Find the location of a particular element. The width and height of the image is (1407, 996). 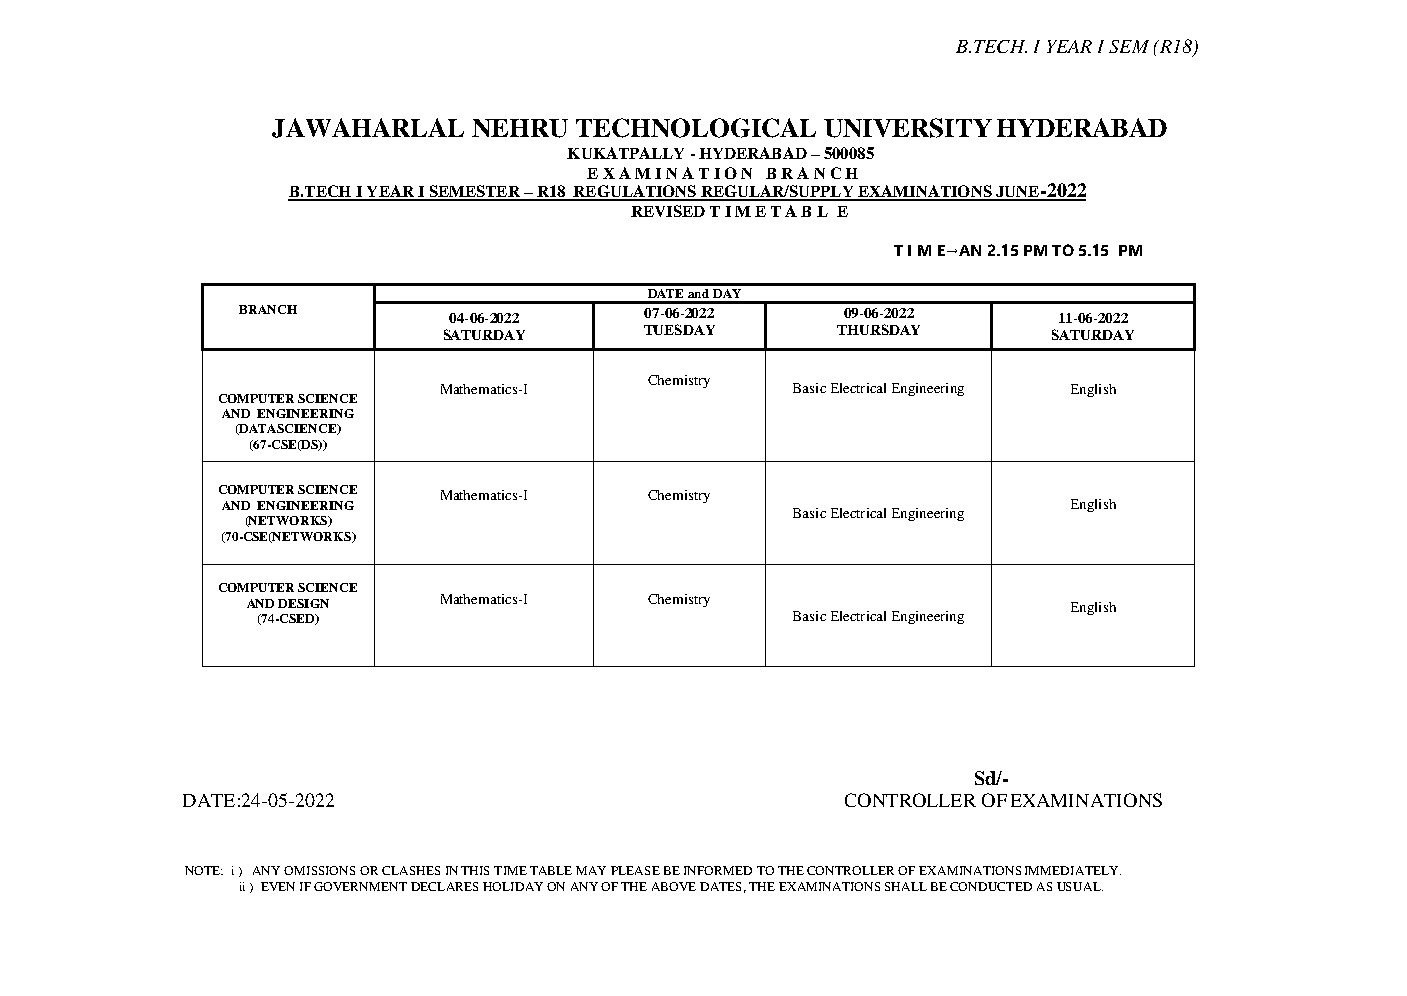

REGULATIONS is located at coordinates (635, 192).
